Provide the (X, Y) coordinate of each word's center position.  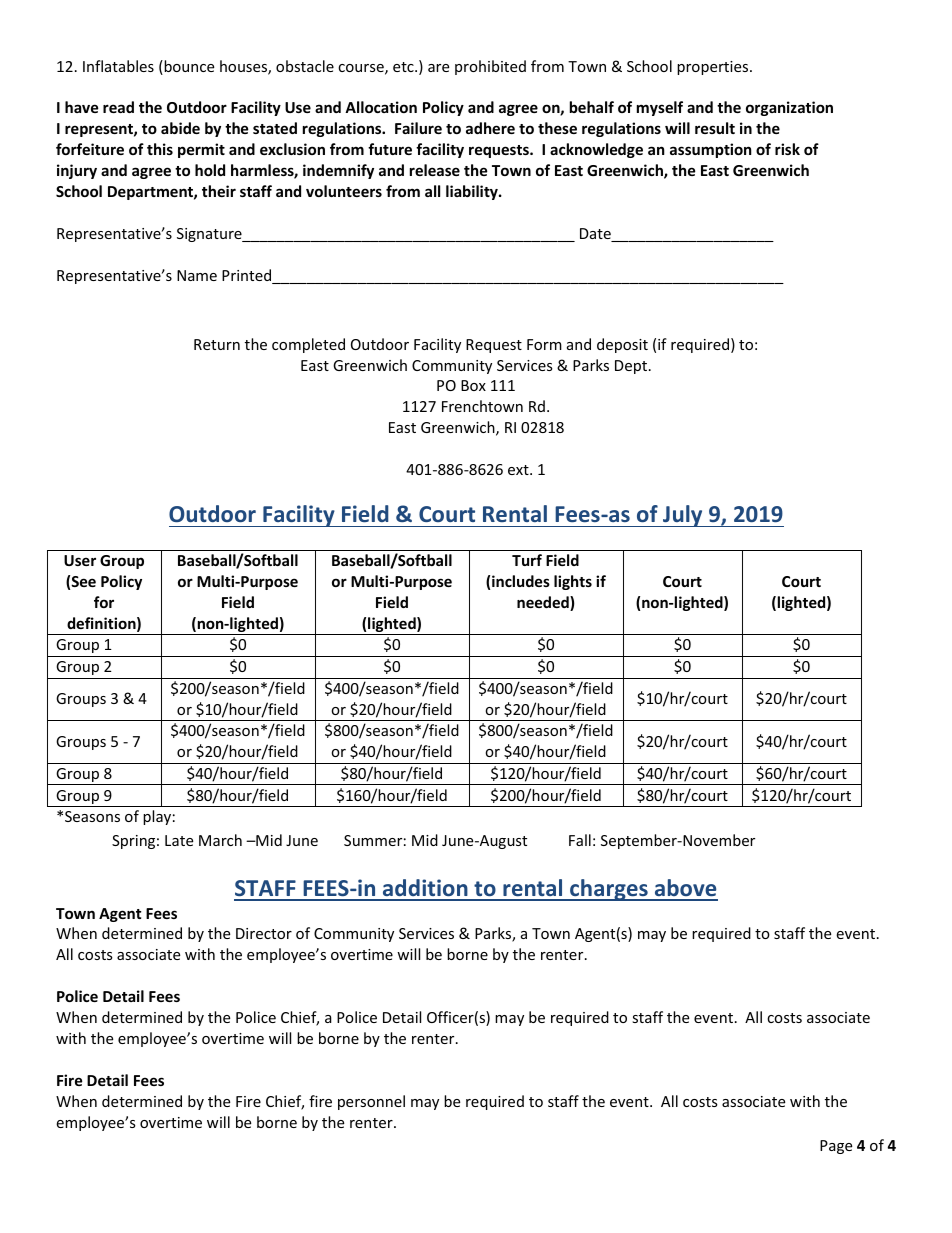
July (683, 516)
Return (217, 344)
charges (609, 890)
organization (789, 108)
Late (179, 840)
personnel (371, 1102)
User (80, 560)
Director (264, 933)
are (438, 68)
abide (180, 128)
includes (521, 581)
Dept (632, 367)
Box (473, 385)
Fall (580, 840)
